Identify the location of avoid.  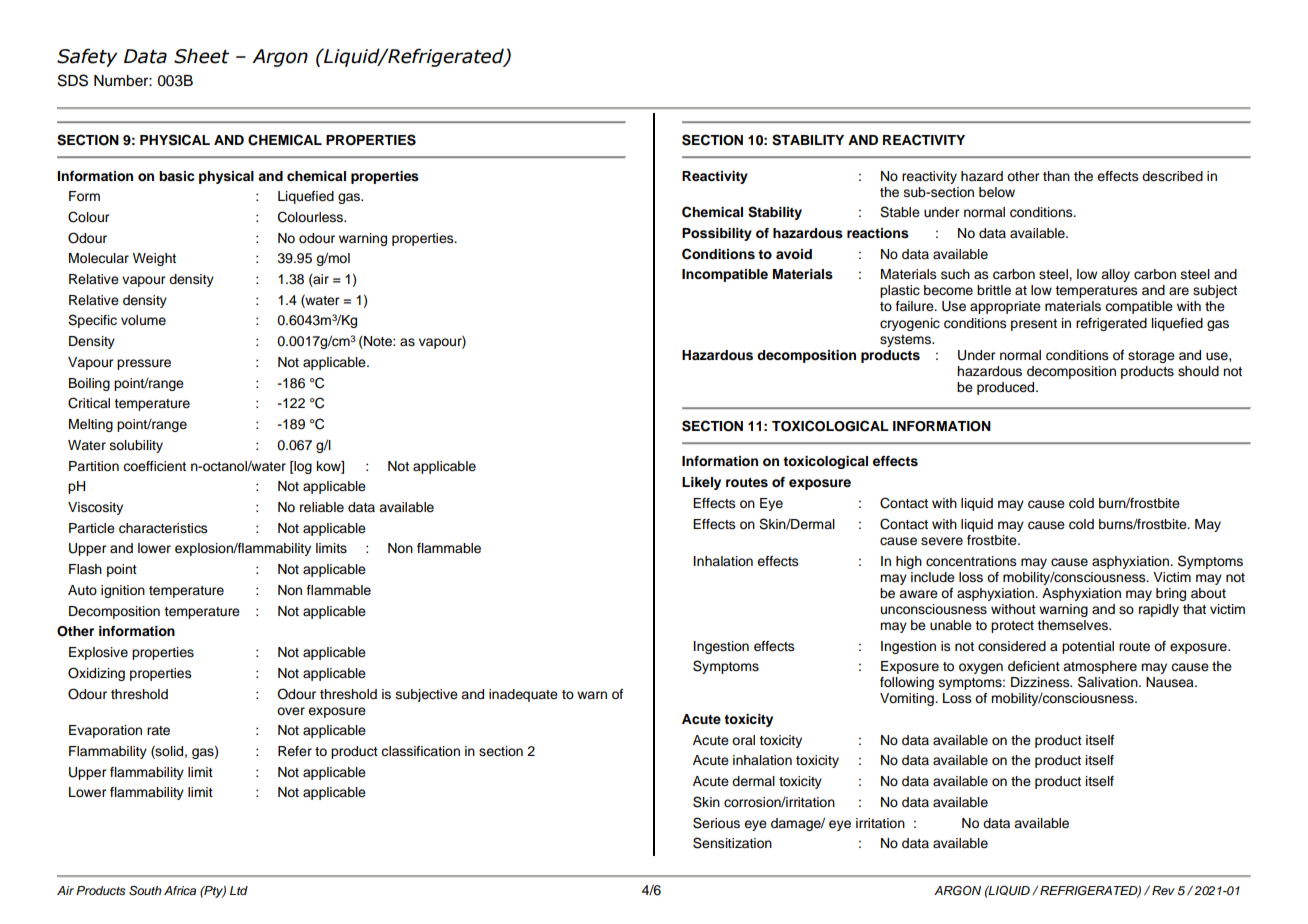
(794, 254).
